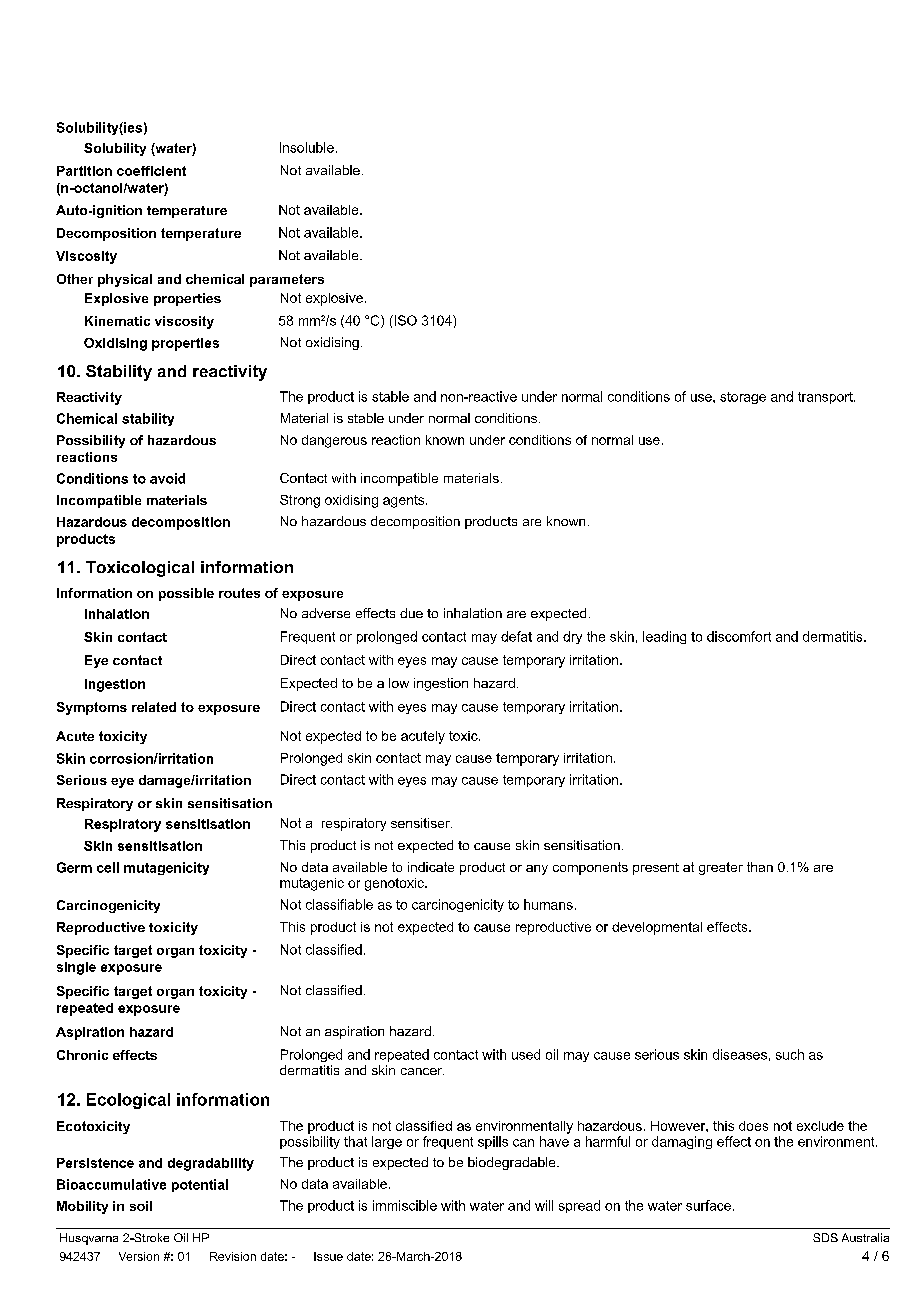  Describe the element at coordinates (739, 636) in the image. I see `discomfort` at that location.
